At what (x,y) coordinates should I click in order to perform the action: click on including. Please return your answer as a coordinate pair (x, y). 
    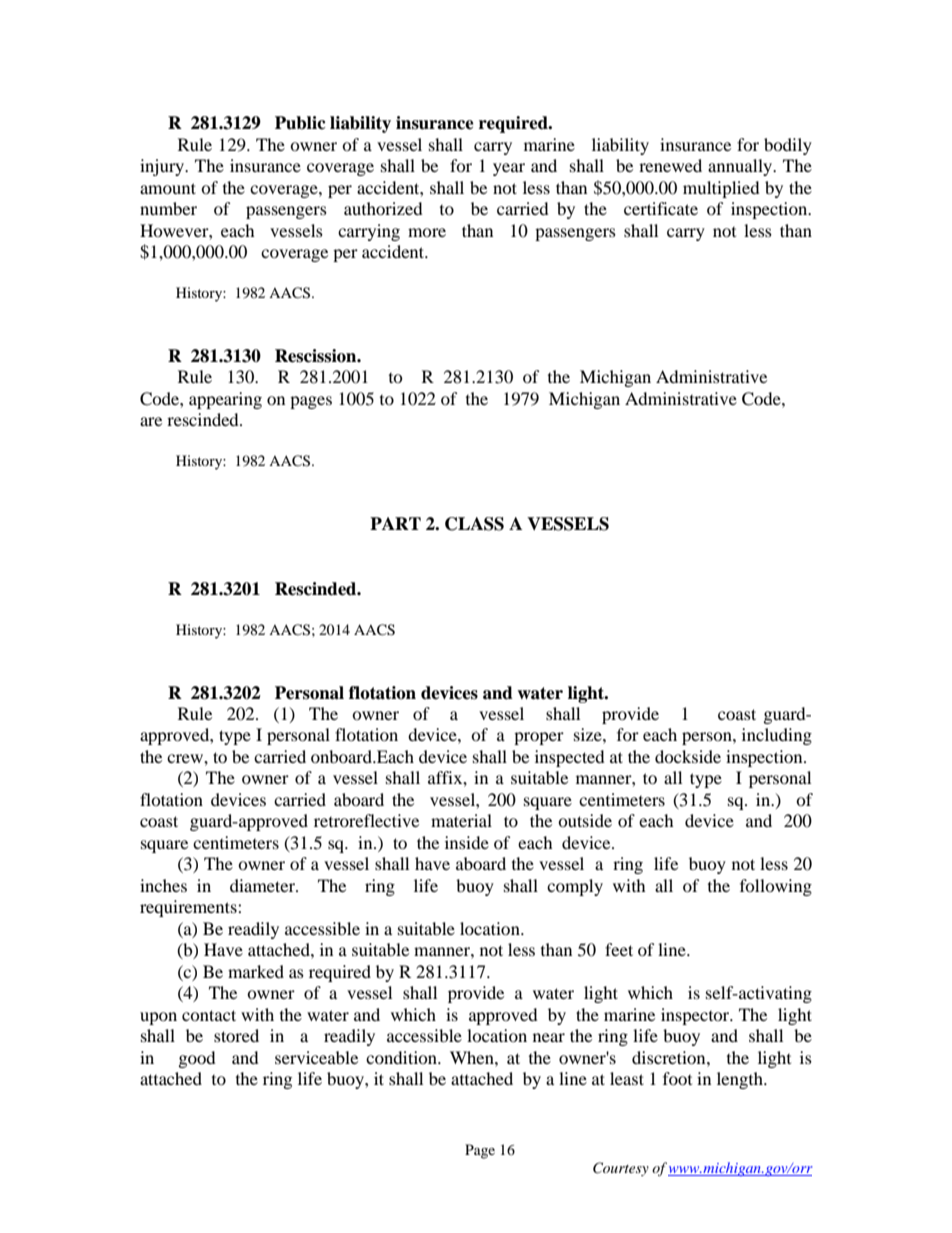
    Looking at the image, I should click on (777, 736).
